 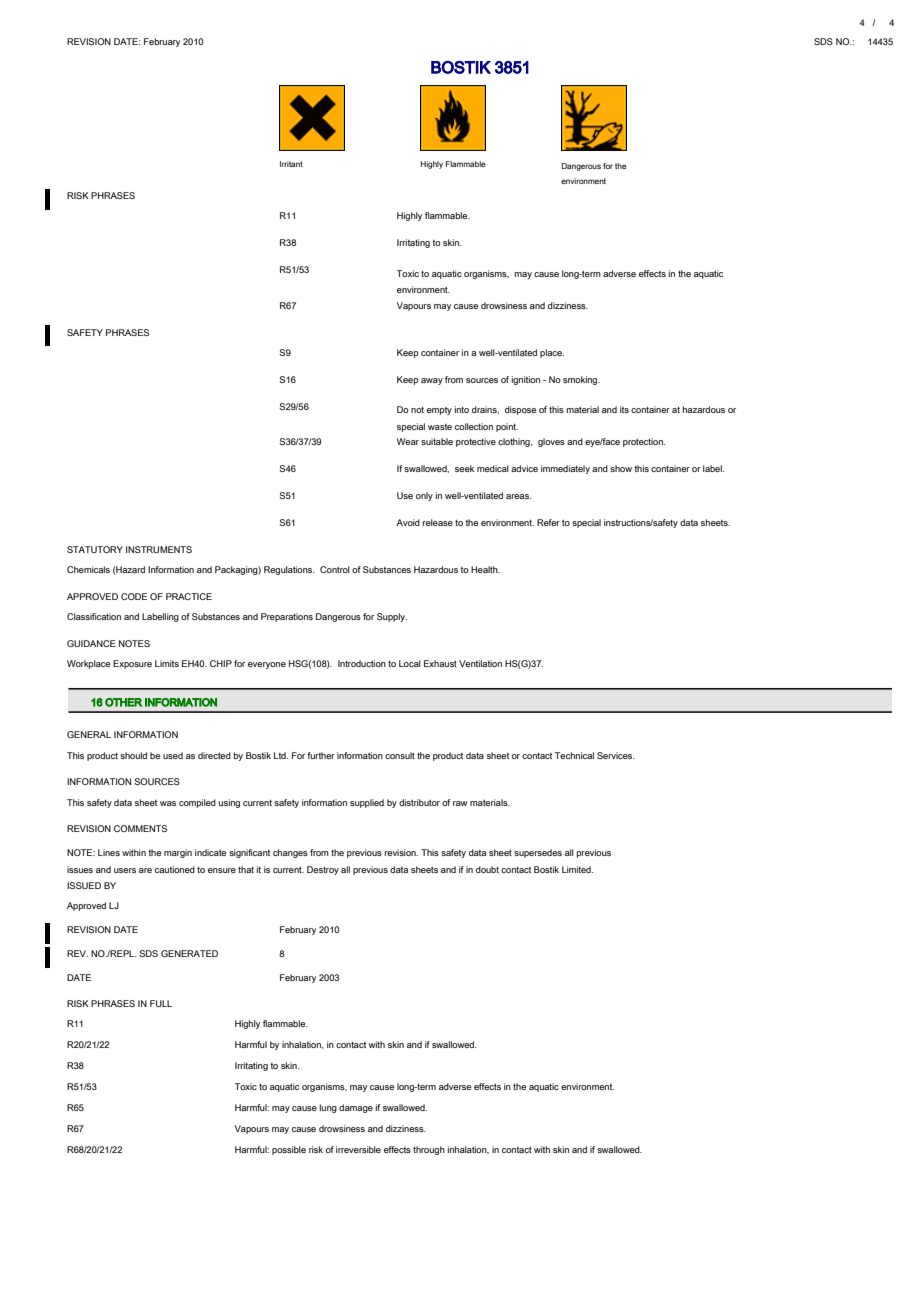 What do you see at coordinates (125, 870) in the screenshot?
I see `users` at bounding box center [125, 870].
